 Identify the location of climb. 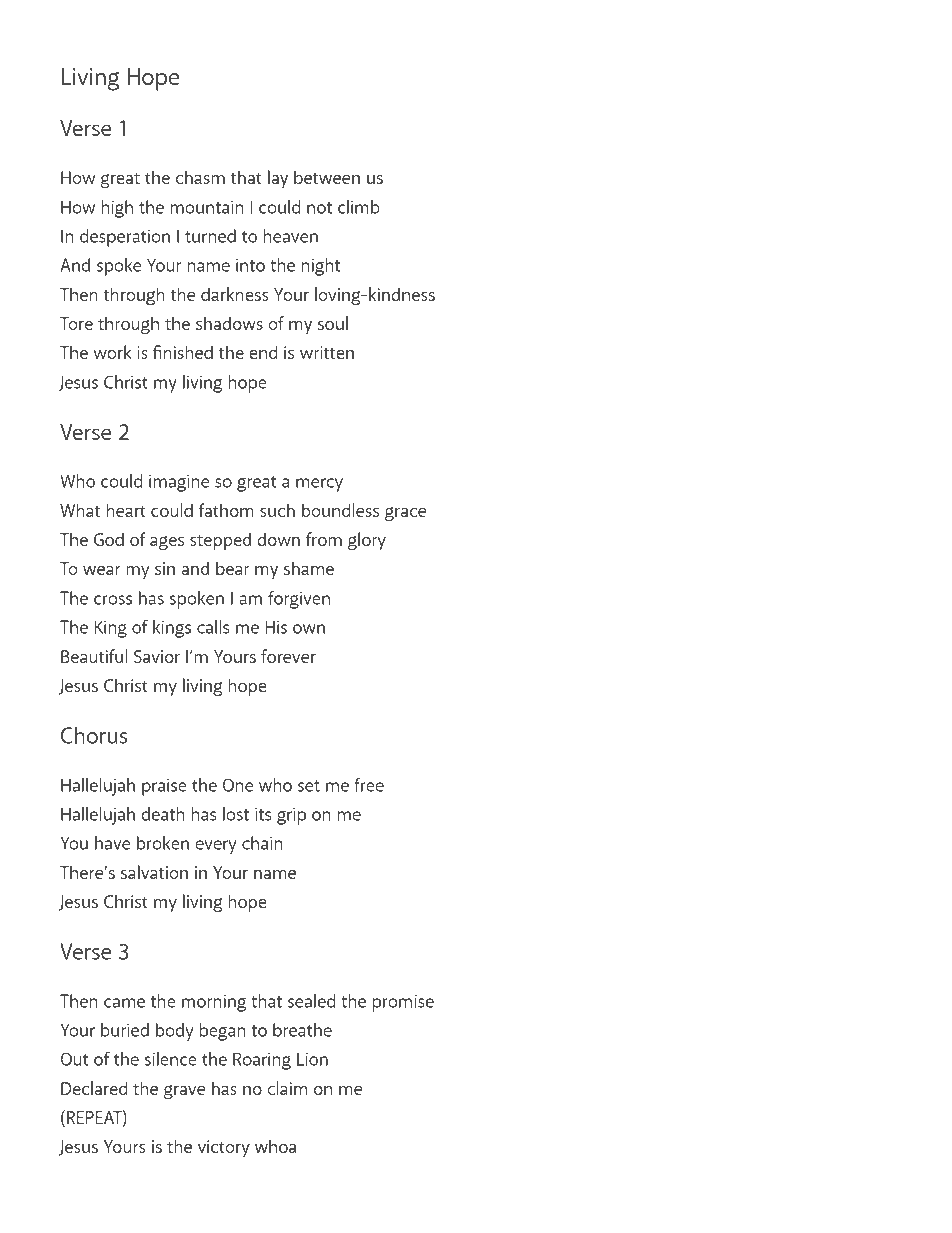
(359, 207).
